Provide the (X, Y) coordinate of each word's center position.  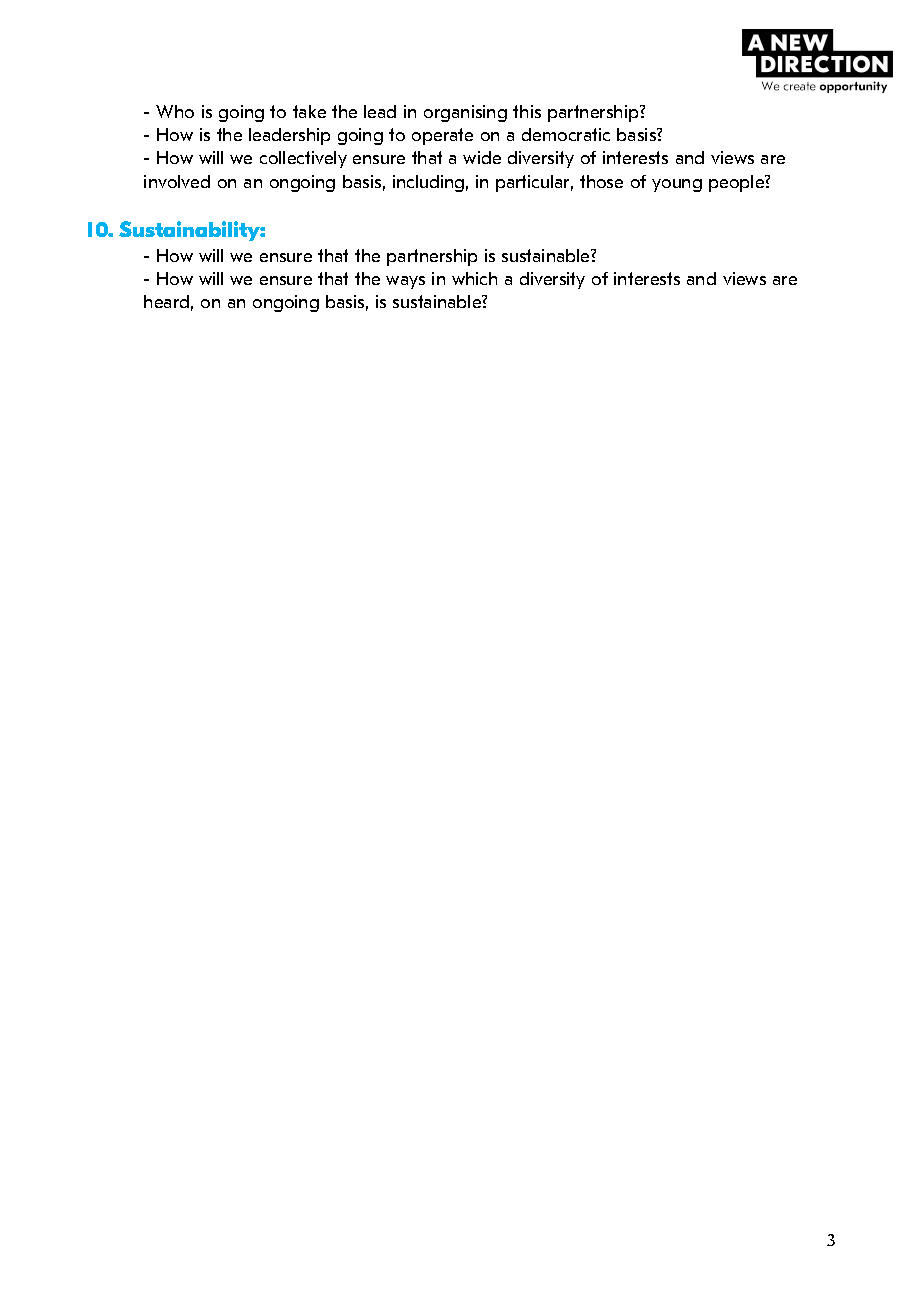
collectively (303, 159)
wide (482, 157)
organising (465, 113)
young (677, 185)
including (428, 183)
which (474, 278)
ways (405, 282)
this (527, 111)
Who (175, 111)
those (601, 181)
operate (442, 136)
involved (177, 181)
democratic (566, 134)
